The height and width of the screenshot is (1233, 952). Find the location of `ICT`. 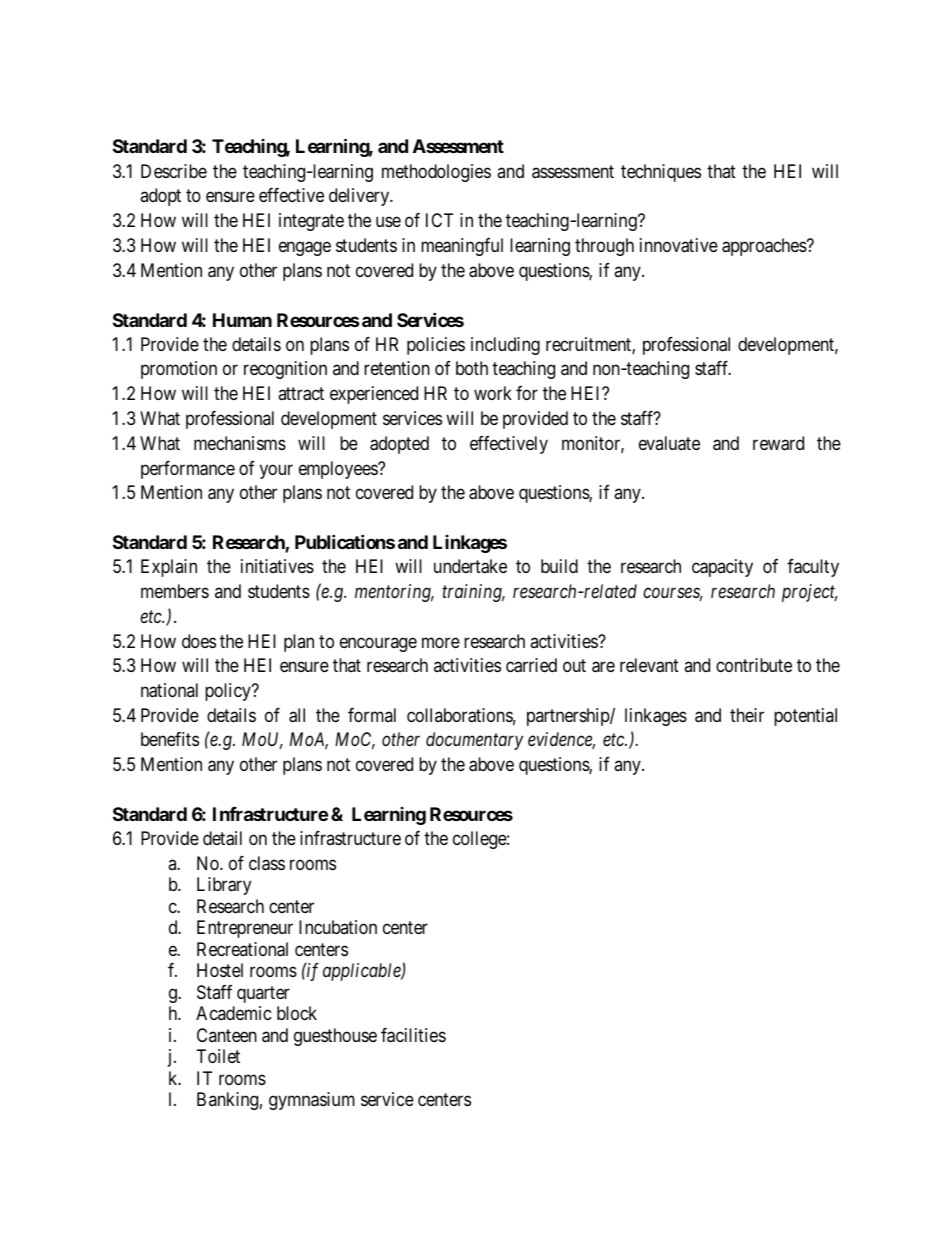

ICT is located at coordinates (439, 220).
